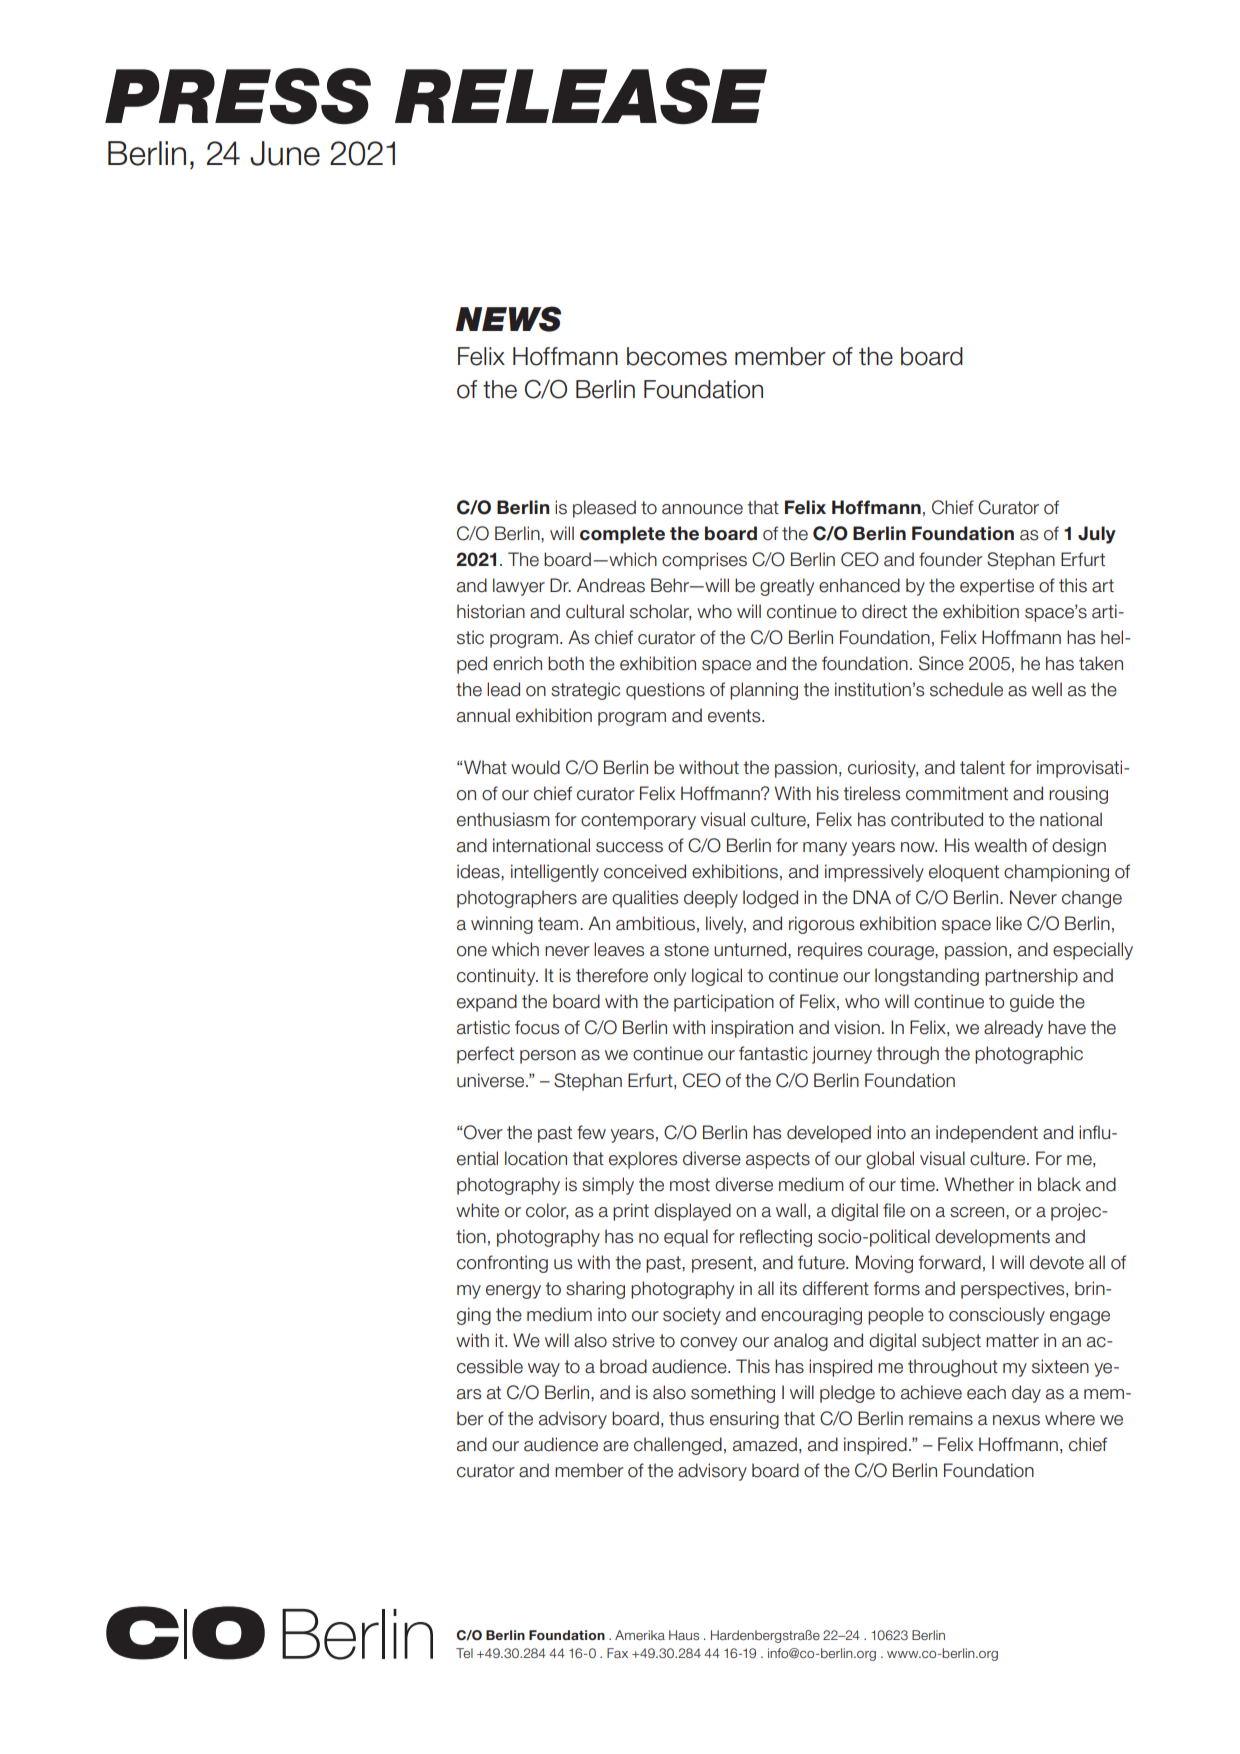 Image resolution: width=1240 pixels, height=1754 pixels. I want to click on June, so click(285, 153).
